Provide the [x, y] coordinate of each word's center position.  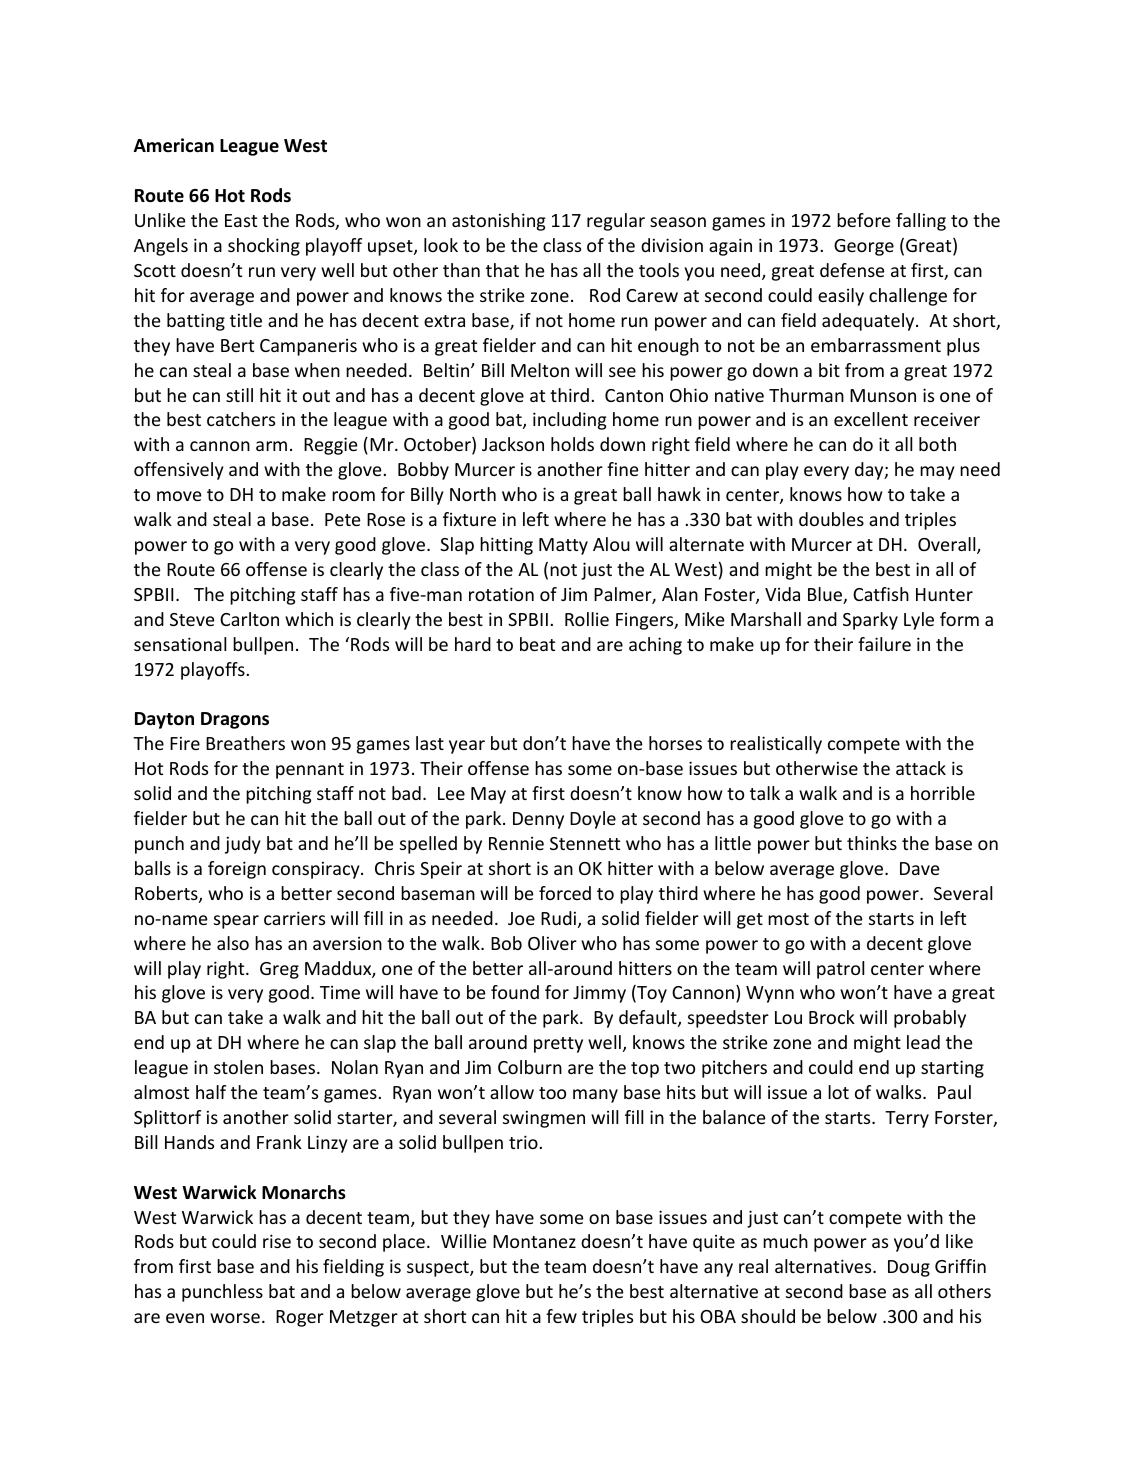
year [467, 747]
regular [616, 222]
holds [572, 444]
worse [235, 1318]
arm [271, 446]
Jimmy [599, 994]
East [241, 220]
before [864, 220]
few [561, 1316]
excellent [871, 419]
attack [921, 768]
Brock [832, 1017]
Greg [279, 970]
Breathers [245, 743]
